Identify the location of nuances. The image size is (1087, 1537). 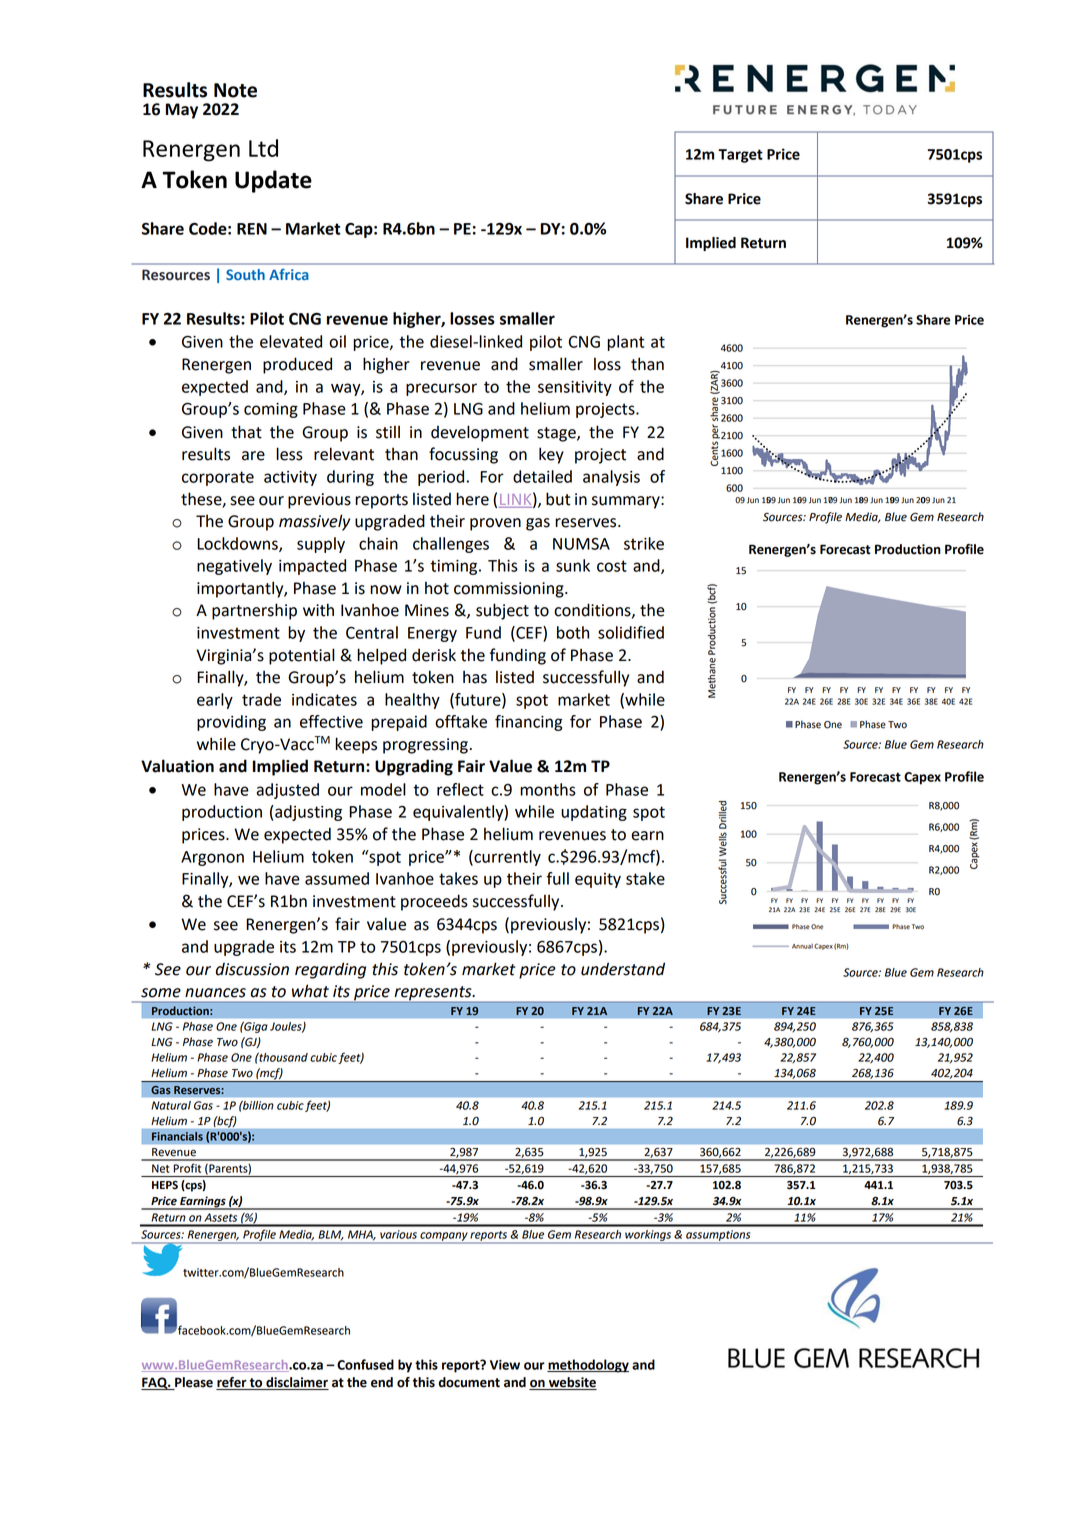
(215, 993).
